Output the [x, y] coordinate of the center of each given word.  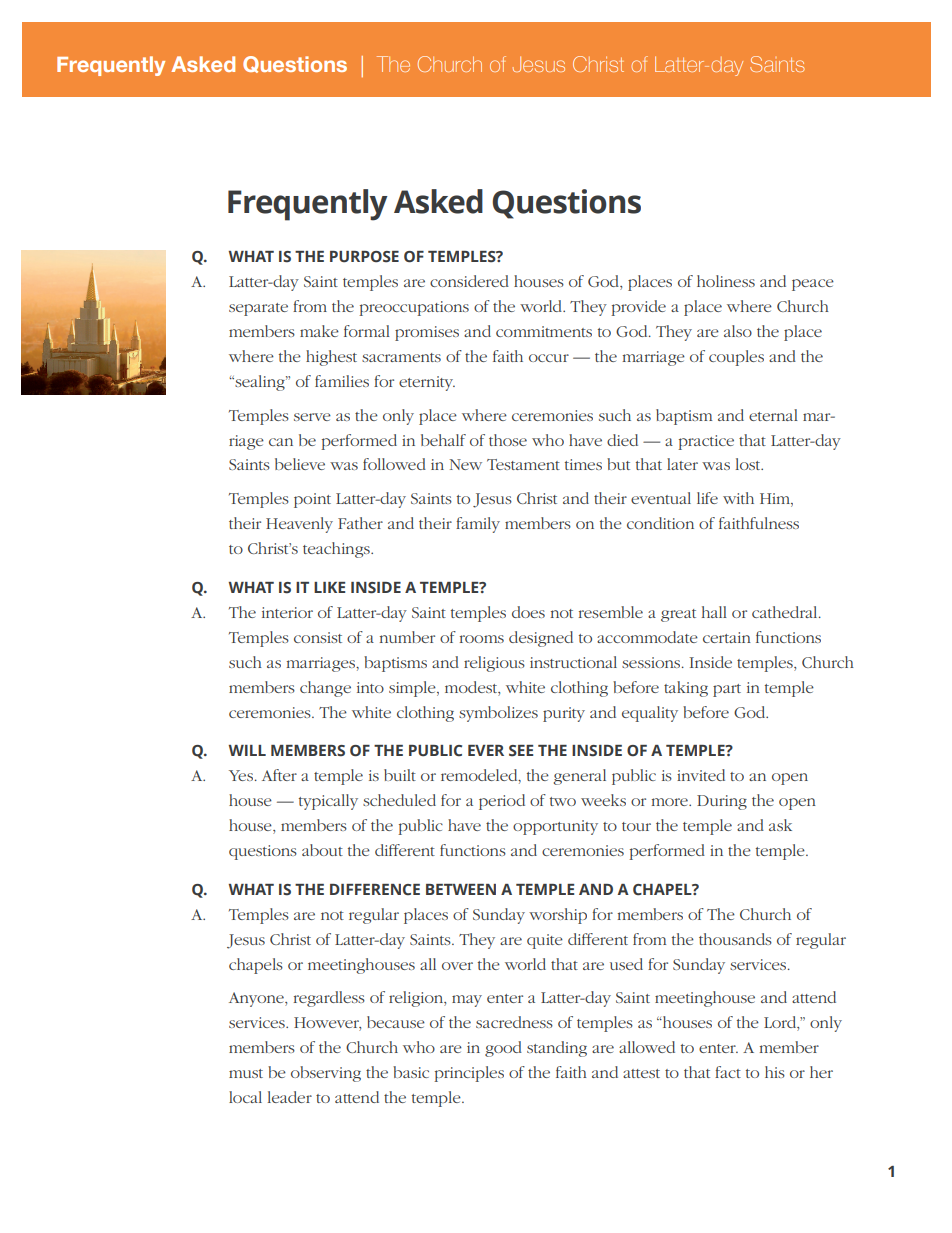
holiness [726, 281]
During [722, 802]
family [478, 525]
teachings [337, 550]
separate [258, 309]
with [738, 498]
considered [469, 281]
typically [328, 802]
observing [326, 1074]
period [502, 802]
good [503, 1049]
